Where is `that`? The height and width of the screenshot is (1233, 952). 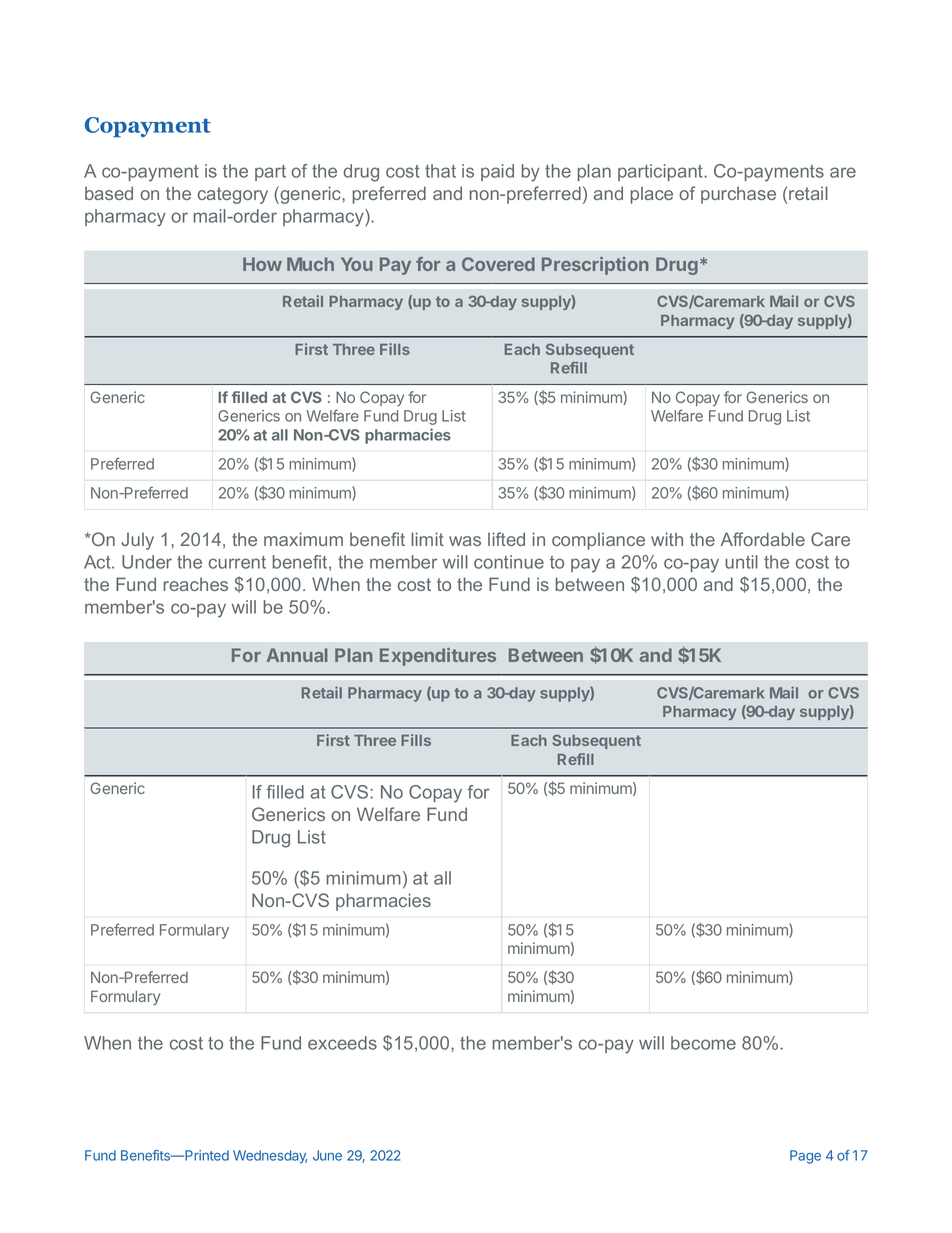
that is located at coordinates (440, 171).
